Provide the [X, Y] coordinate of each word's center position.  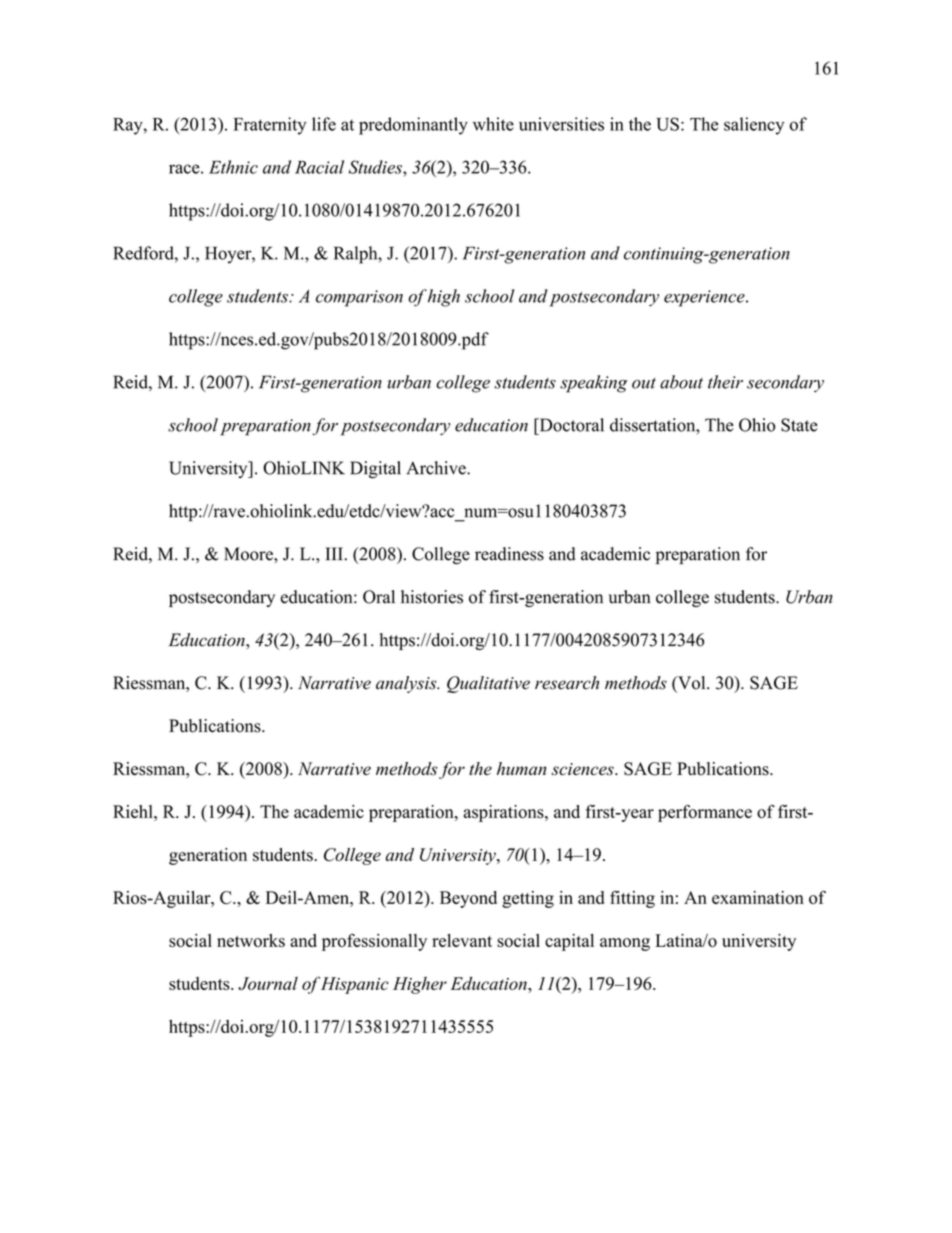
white [493, 124]
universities [561, 124]
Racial [319, 167]
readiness [509, 554]
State [799, 425]
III [334, 553]
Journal [268, 983]
